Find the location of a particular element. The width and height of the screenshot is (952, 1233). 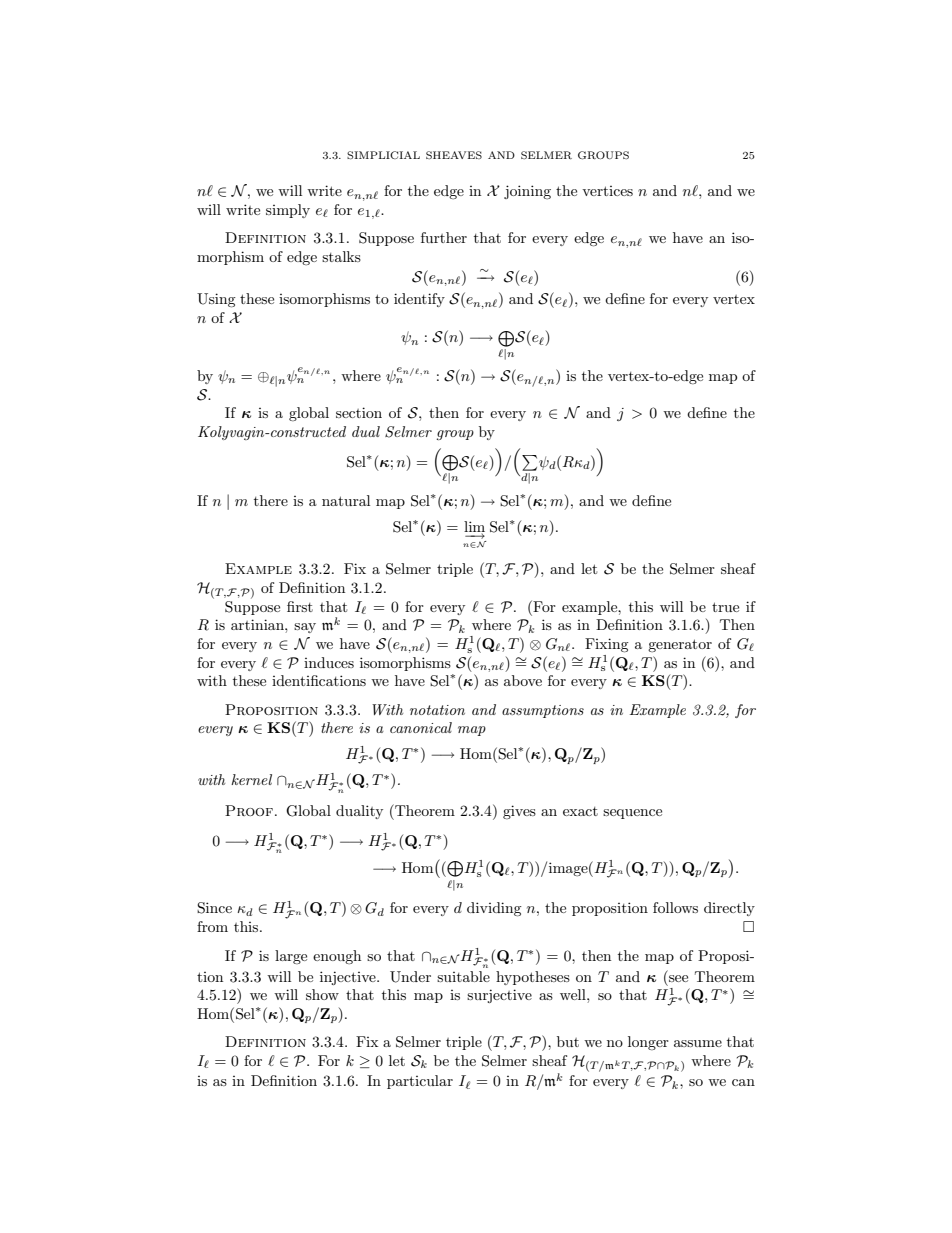

vertices is located at coordinates (607, 191).
